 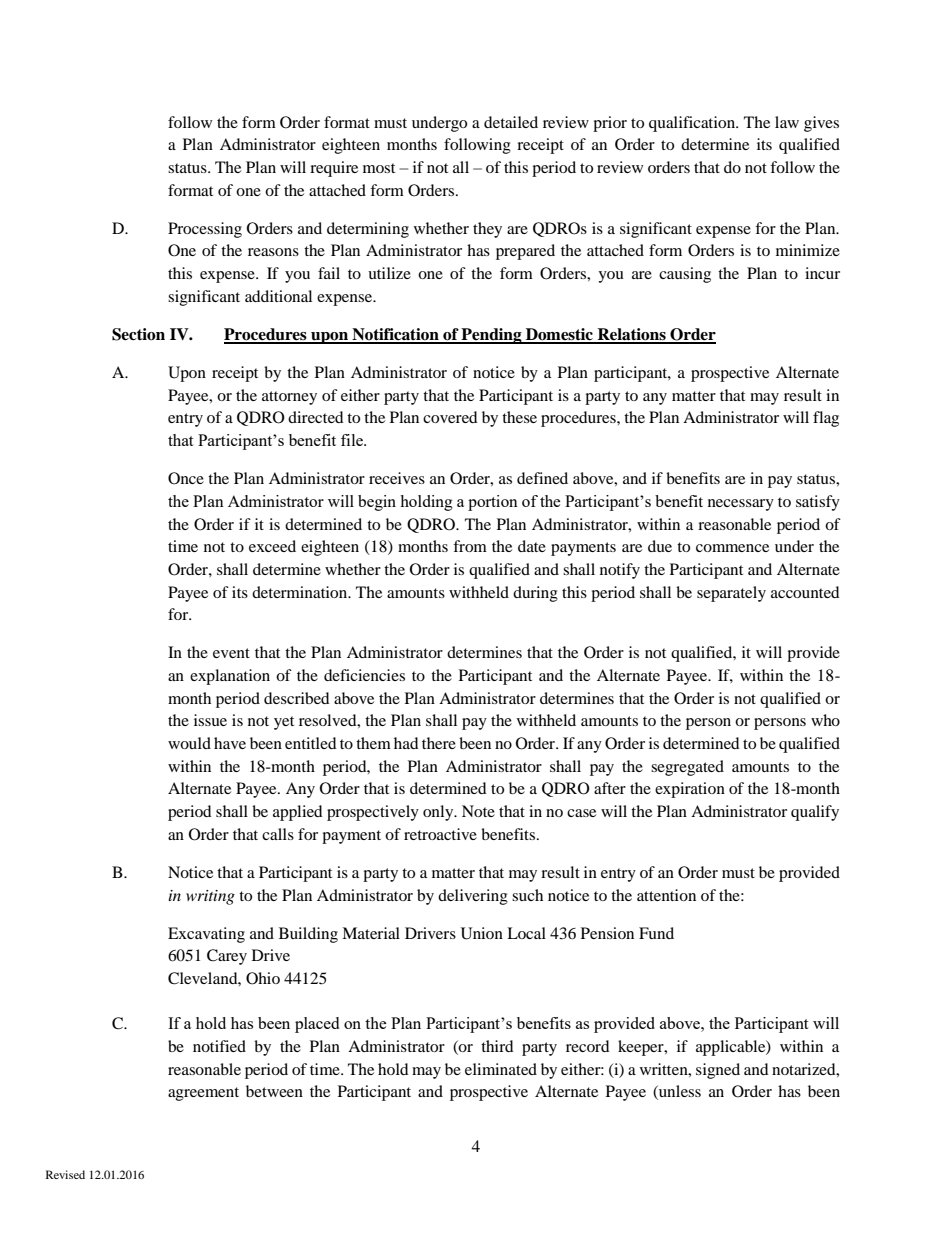 I want to click on qualification, so click(x=693, y=124).
